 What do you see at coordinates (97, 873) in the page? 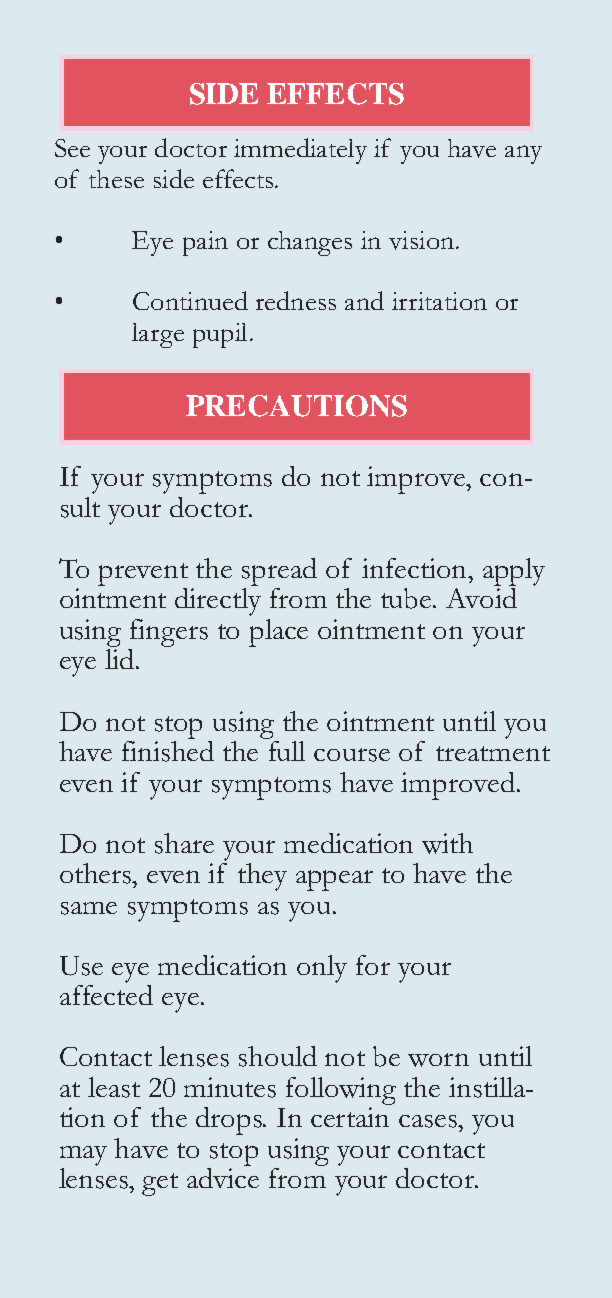
I see `others` at bounding box center [97, 873].
